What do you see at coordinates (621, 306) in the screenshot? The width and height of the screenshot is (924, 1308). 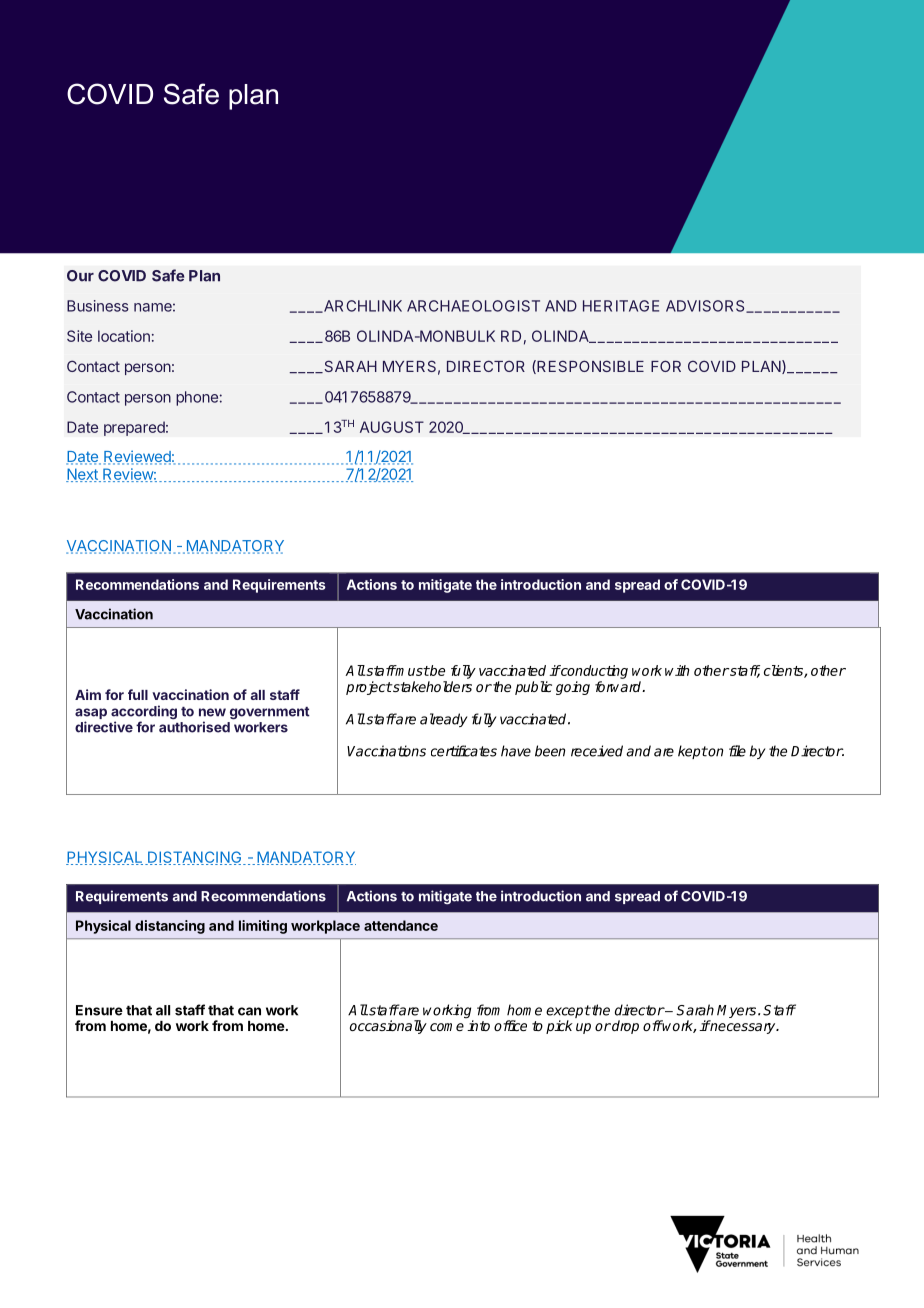 I see `HERITAGE` at bounding box center [621, 306].
